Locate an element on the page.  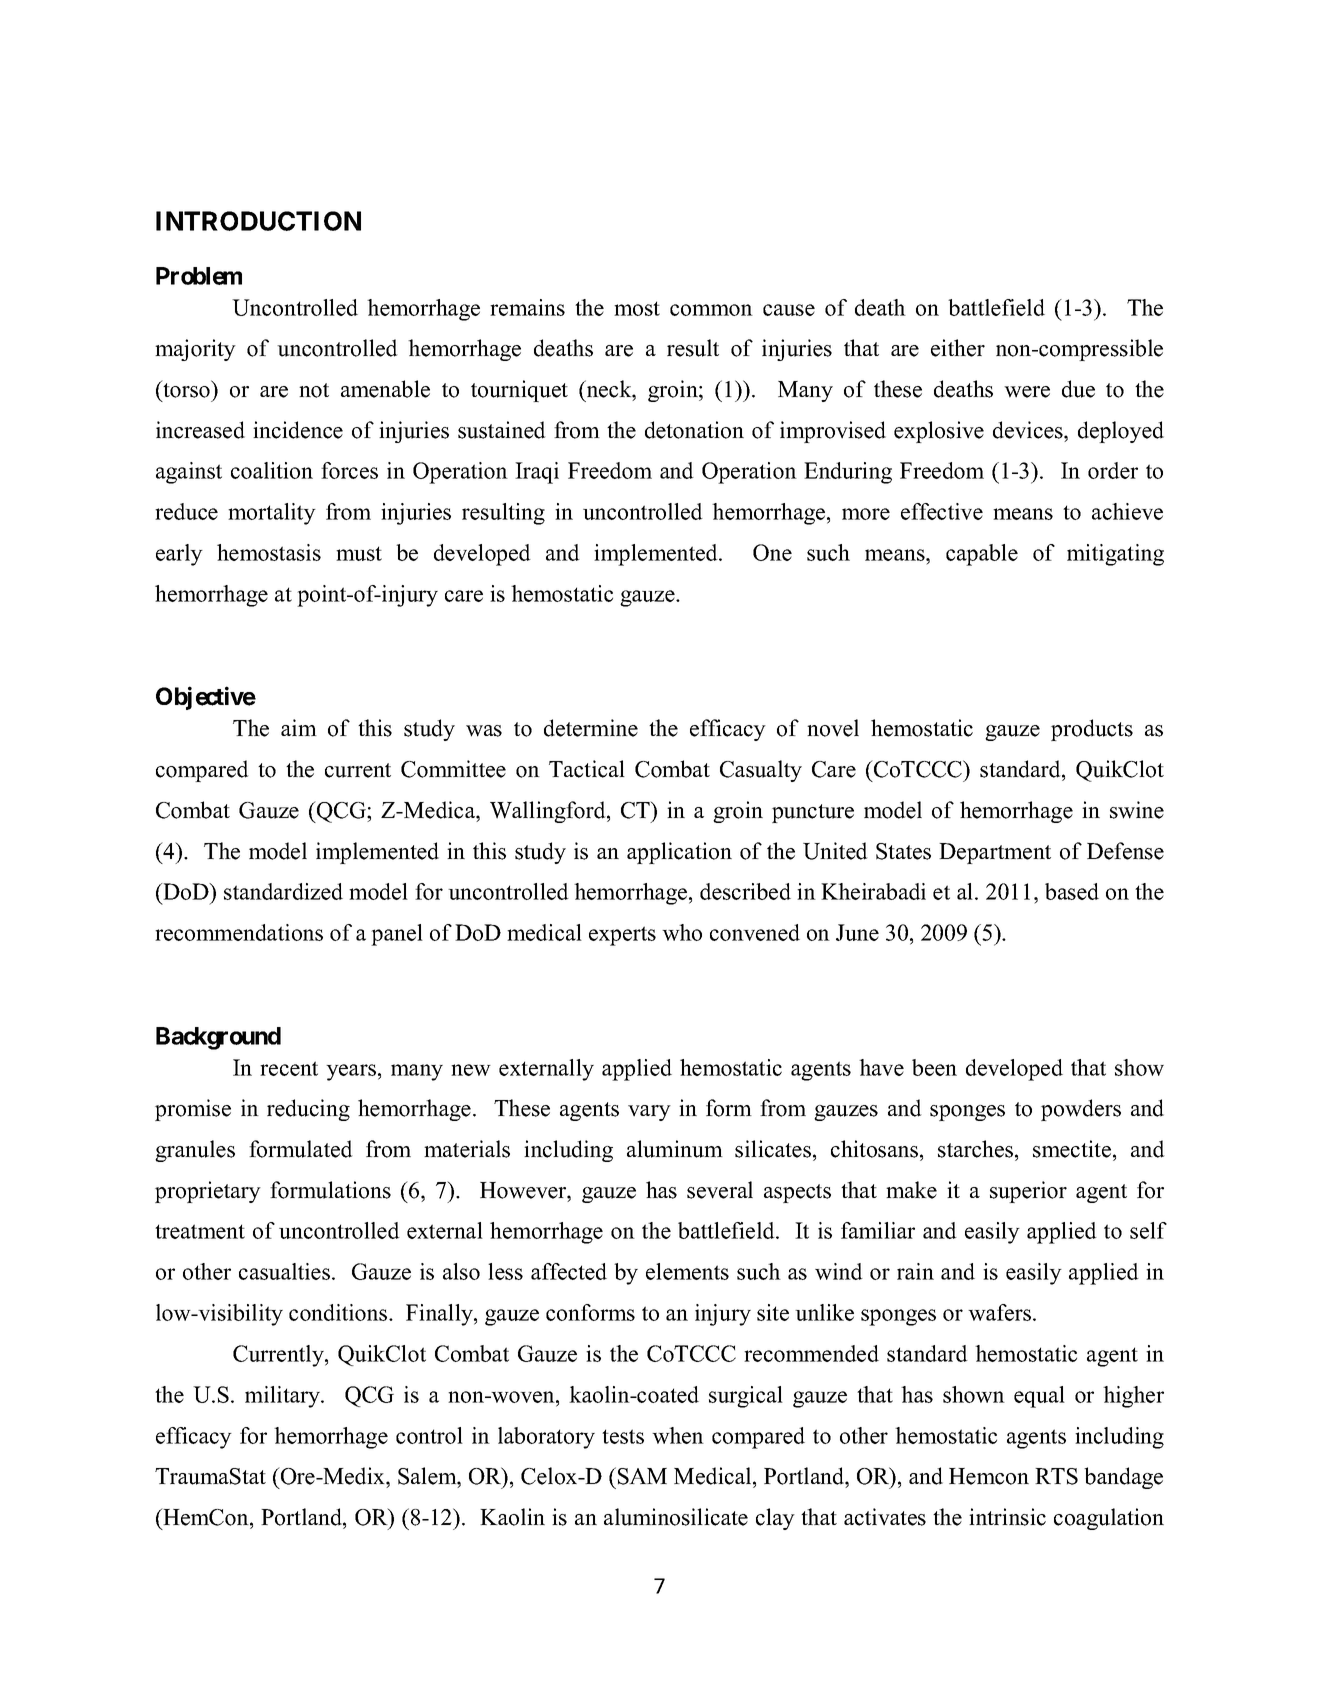
military is located at coordinates (284, 1397).
